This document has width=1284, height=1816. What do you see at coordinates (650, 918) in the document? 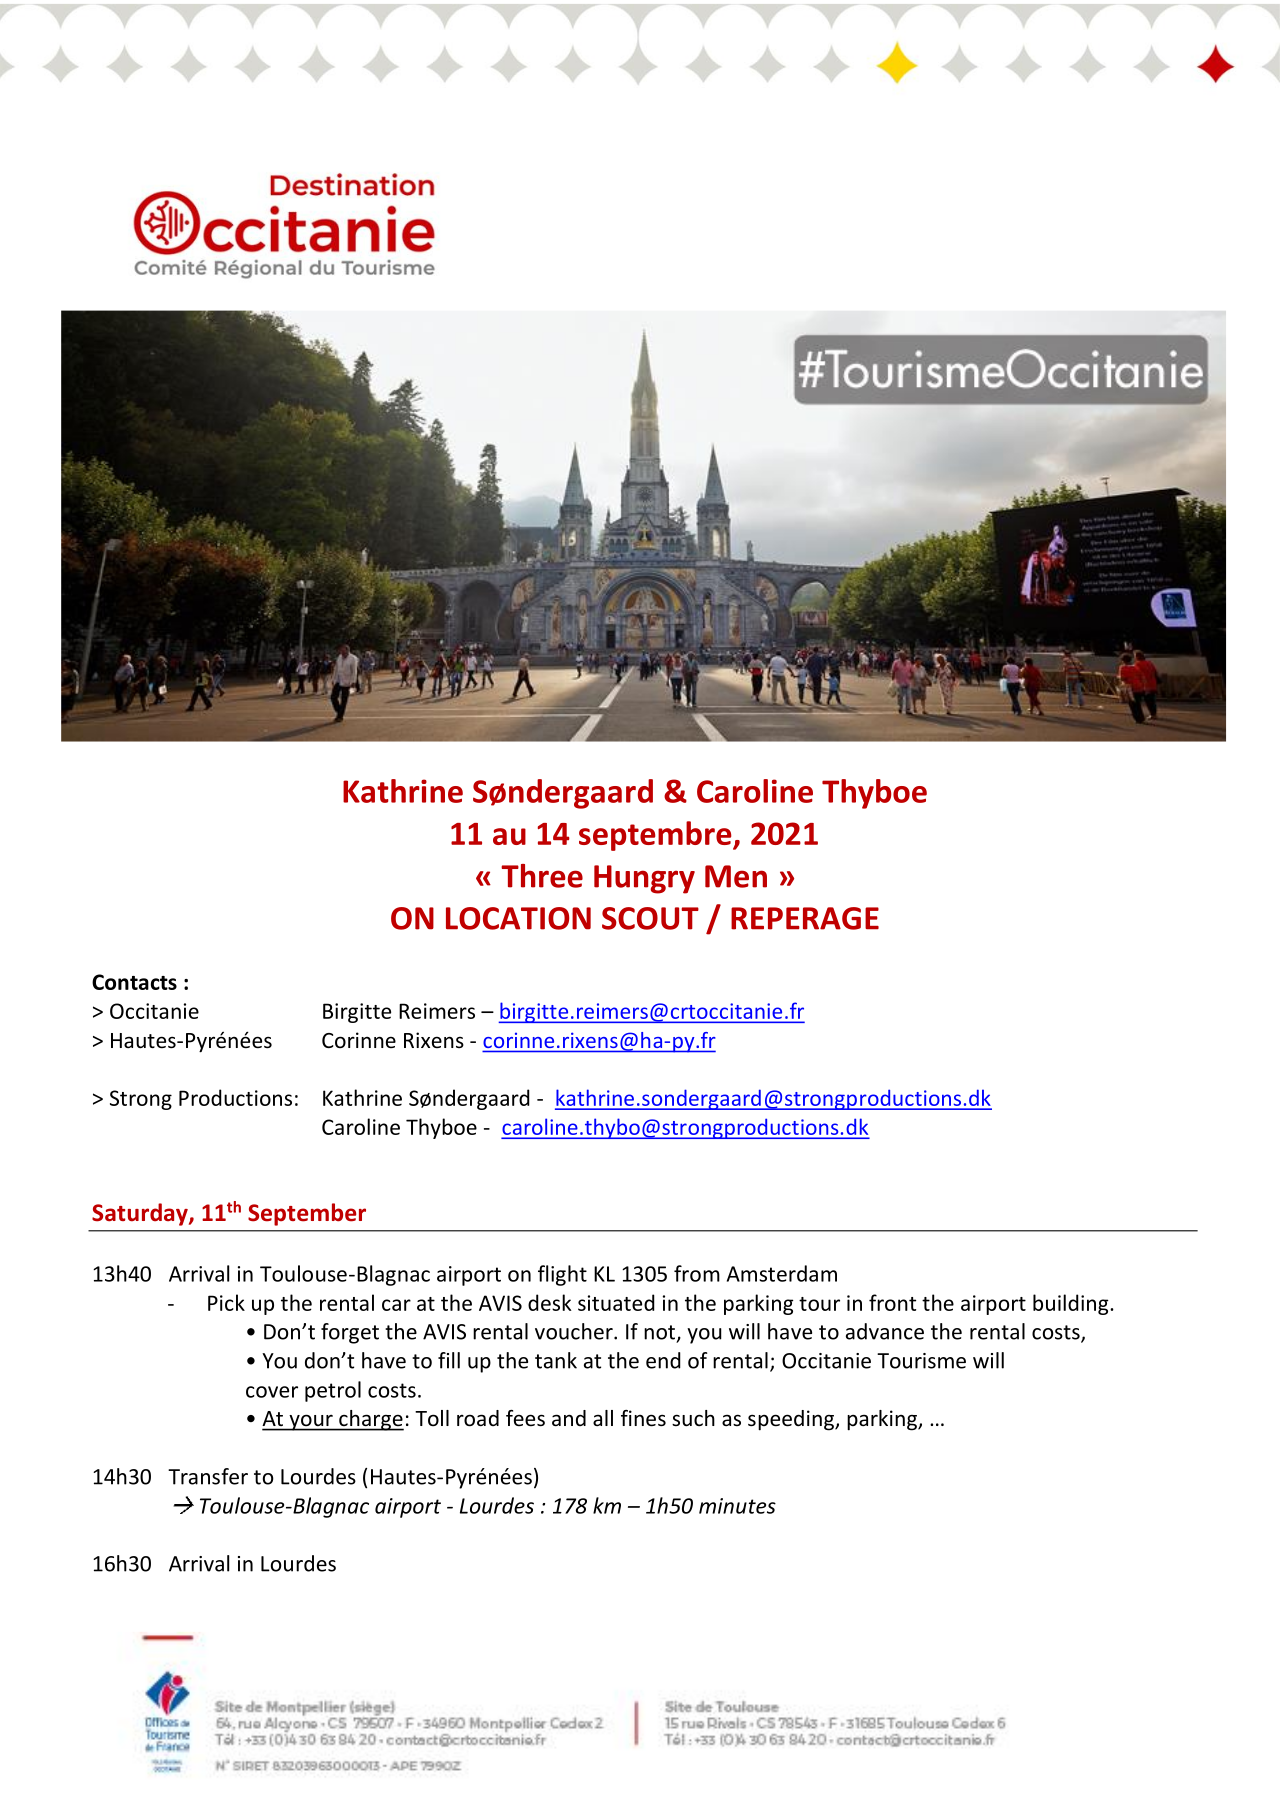
I see `SCOUT` at bounding box center [650, 918].
